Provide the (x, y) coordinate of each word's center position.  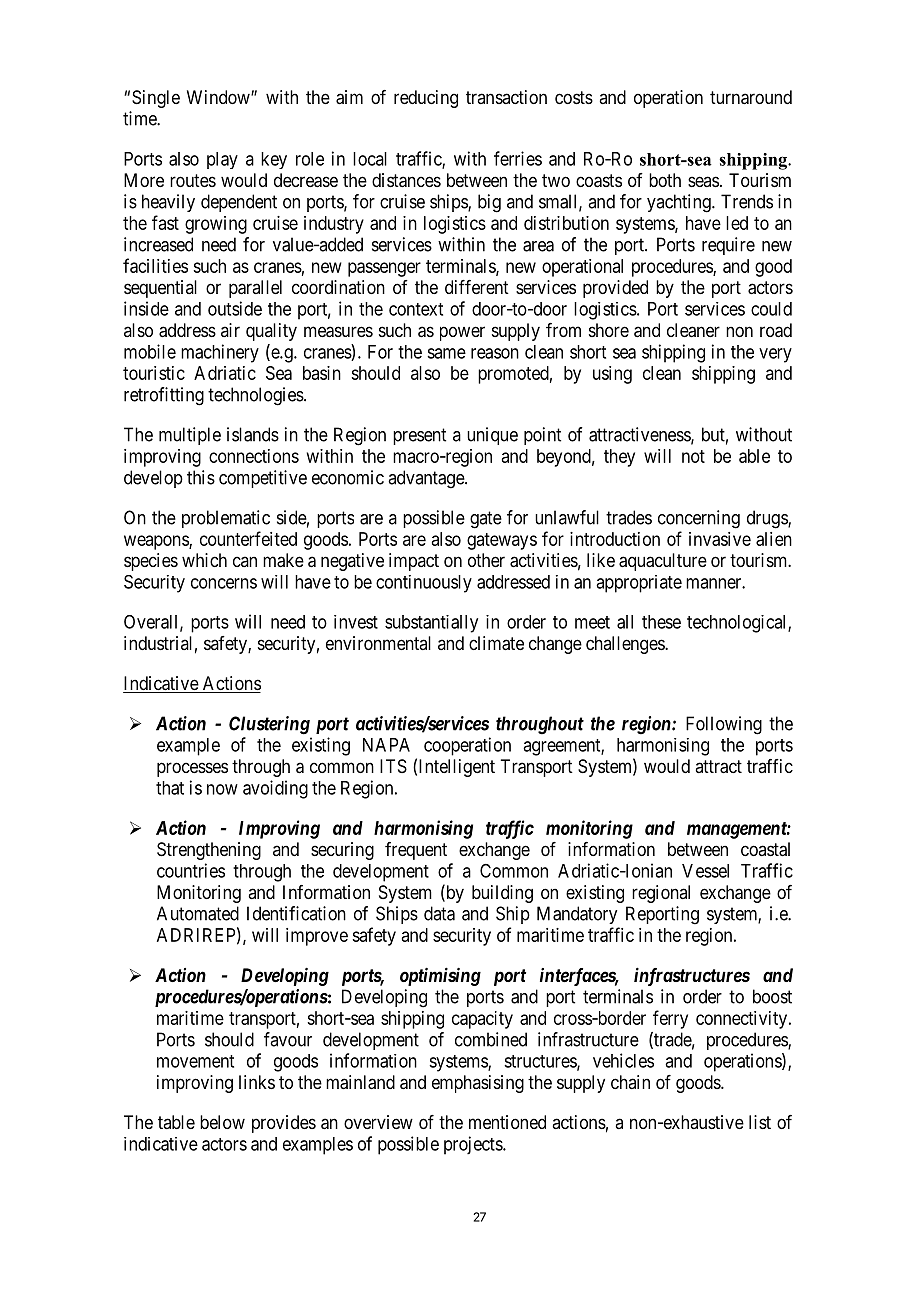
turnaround (751, 97)
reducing (426, 99)
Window (219, 97)
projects (474, 1145)
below (222, 1122)
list (760, 1122)
